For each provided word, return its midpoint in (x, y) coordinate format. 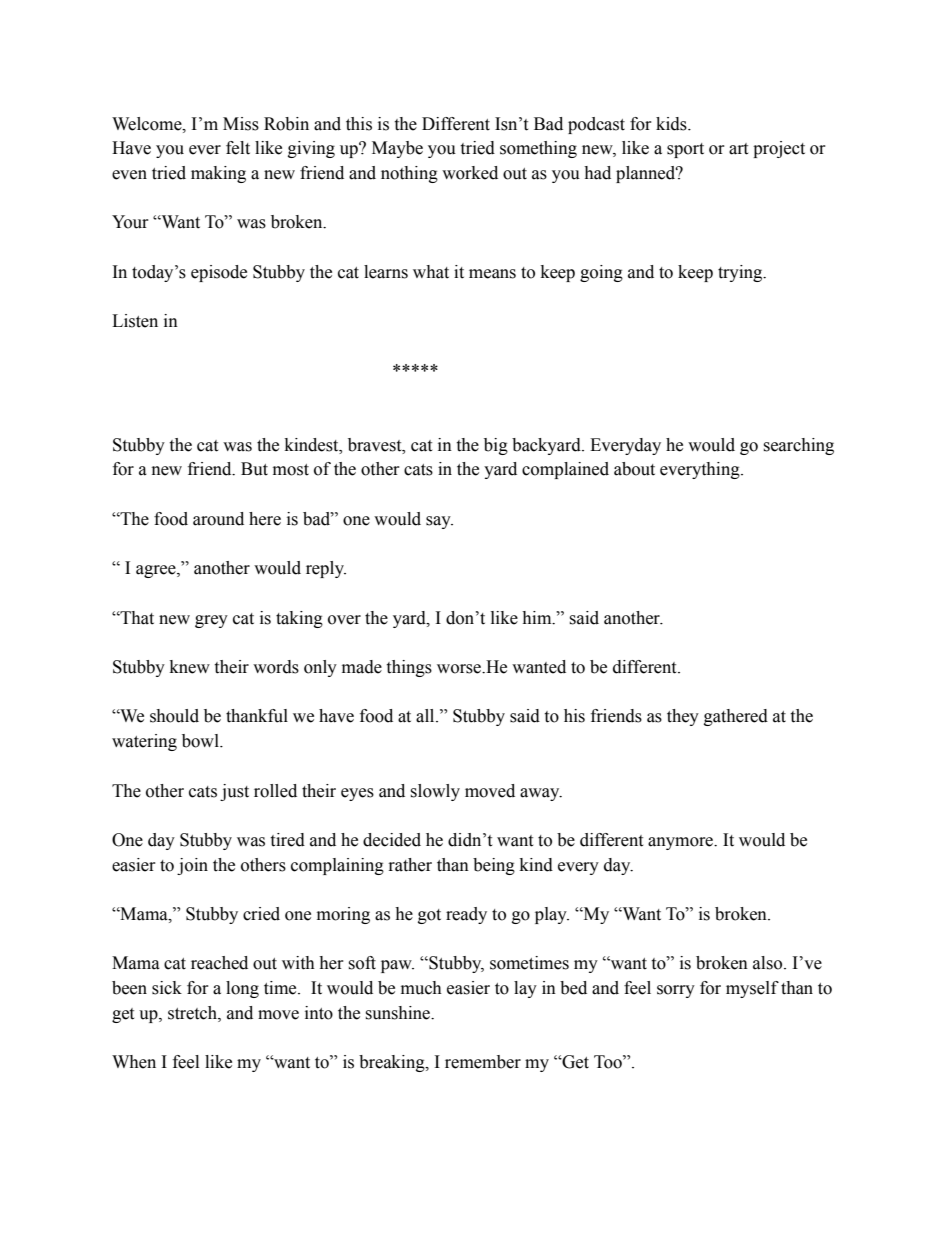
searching (798, 446)
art (738, 149)
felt (238, 148)
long (242, 989)
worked (470, 173)
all (426, 716)
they (683, 717)
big (496, 446)
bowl (201, 741)
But (254, 469)
